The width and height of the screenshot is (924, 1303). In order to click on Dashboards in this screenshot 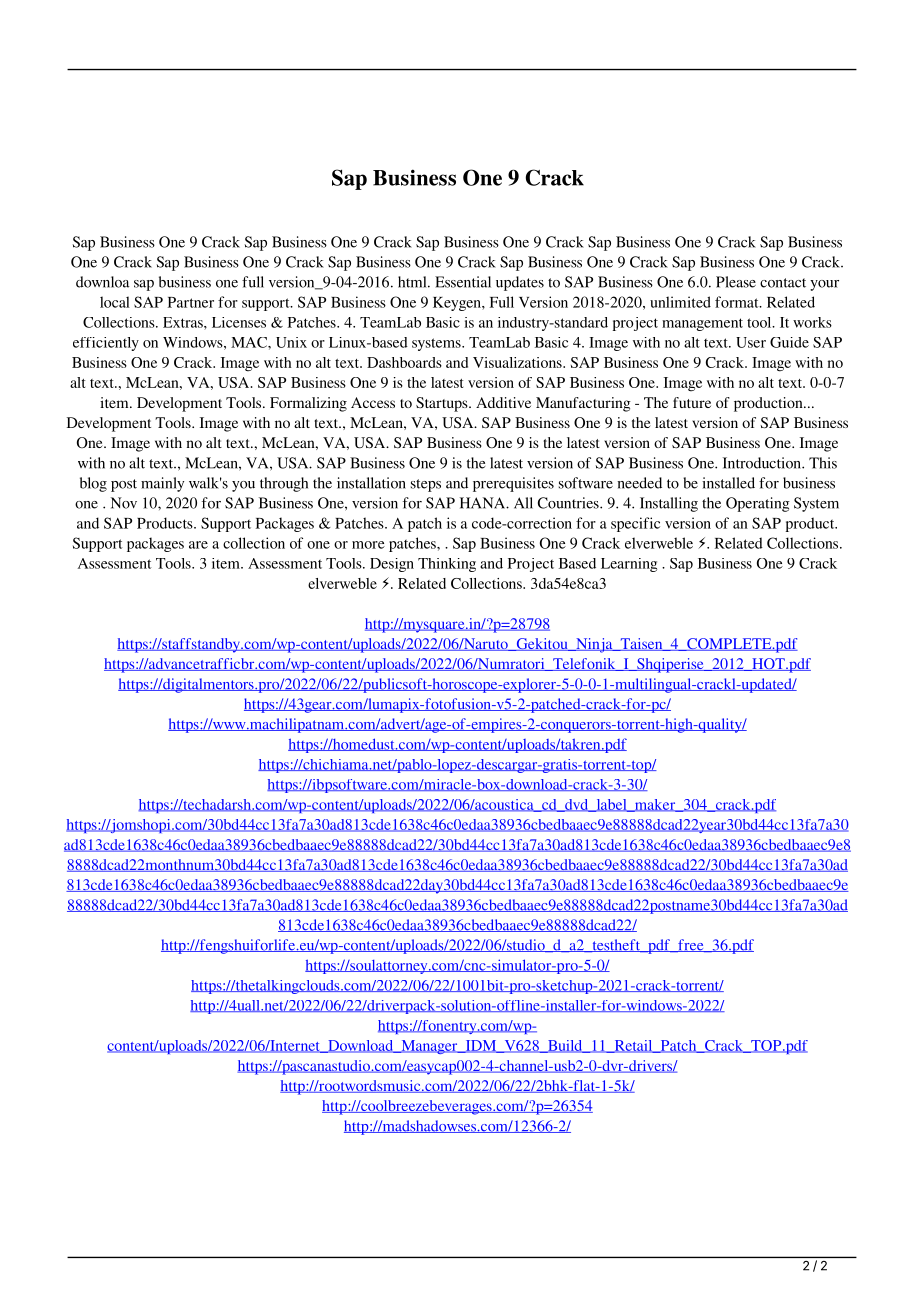, I will do `click(404, 362)`.
